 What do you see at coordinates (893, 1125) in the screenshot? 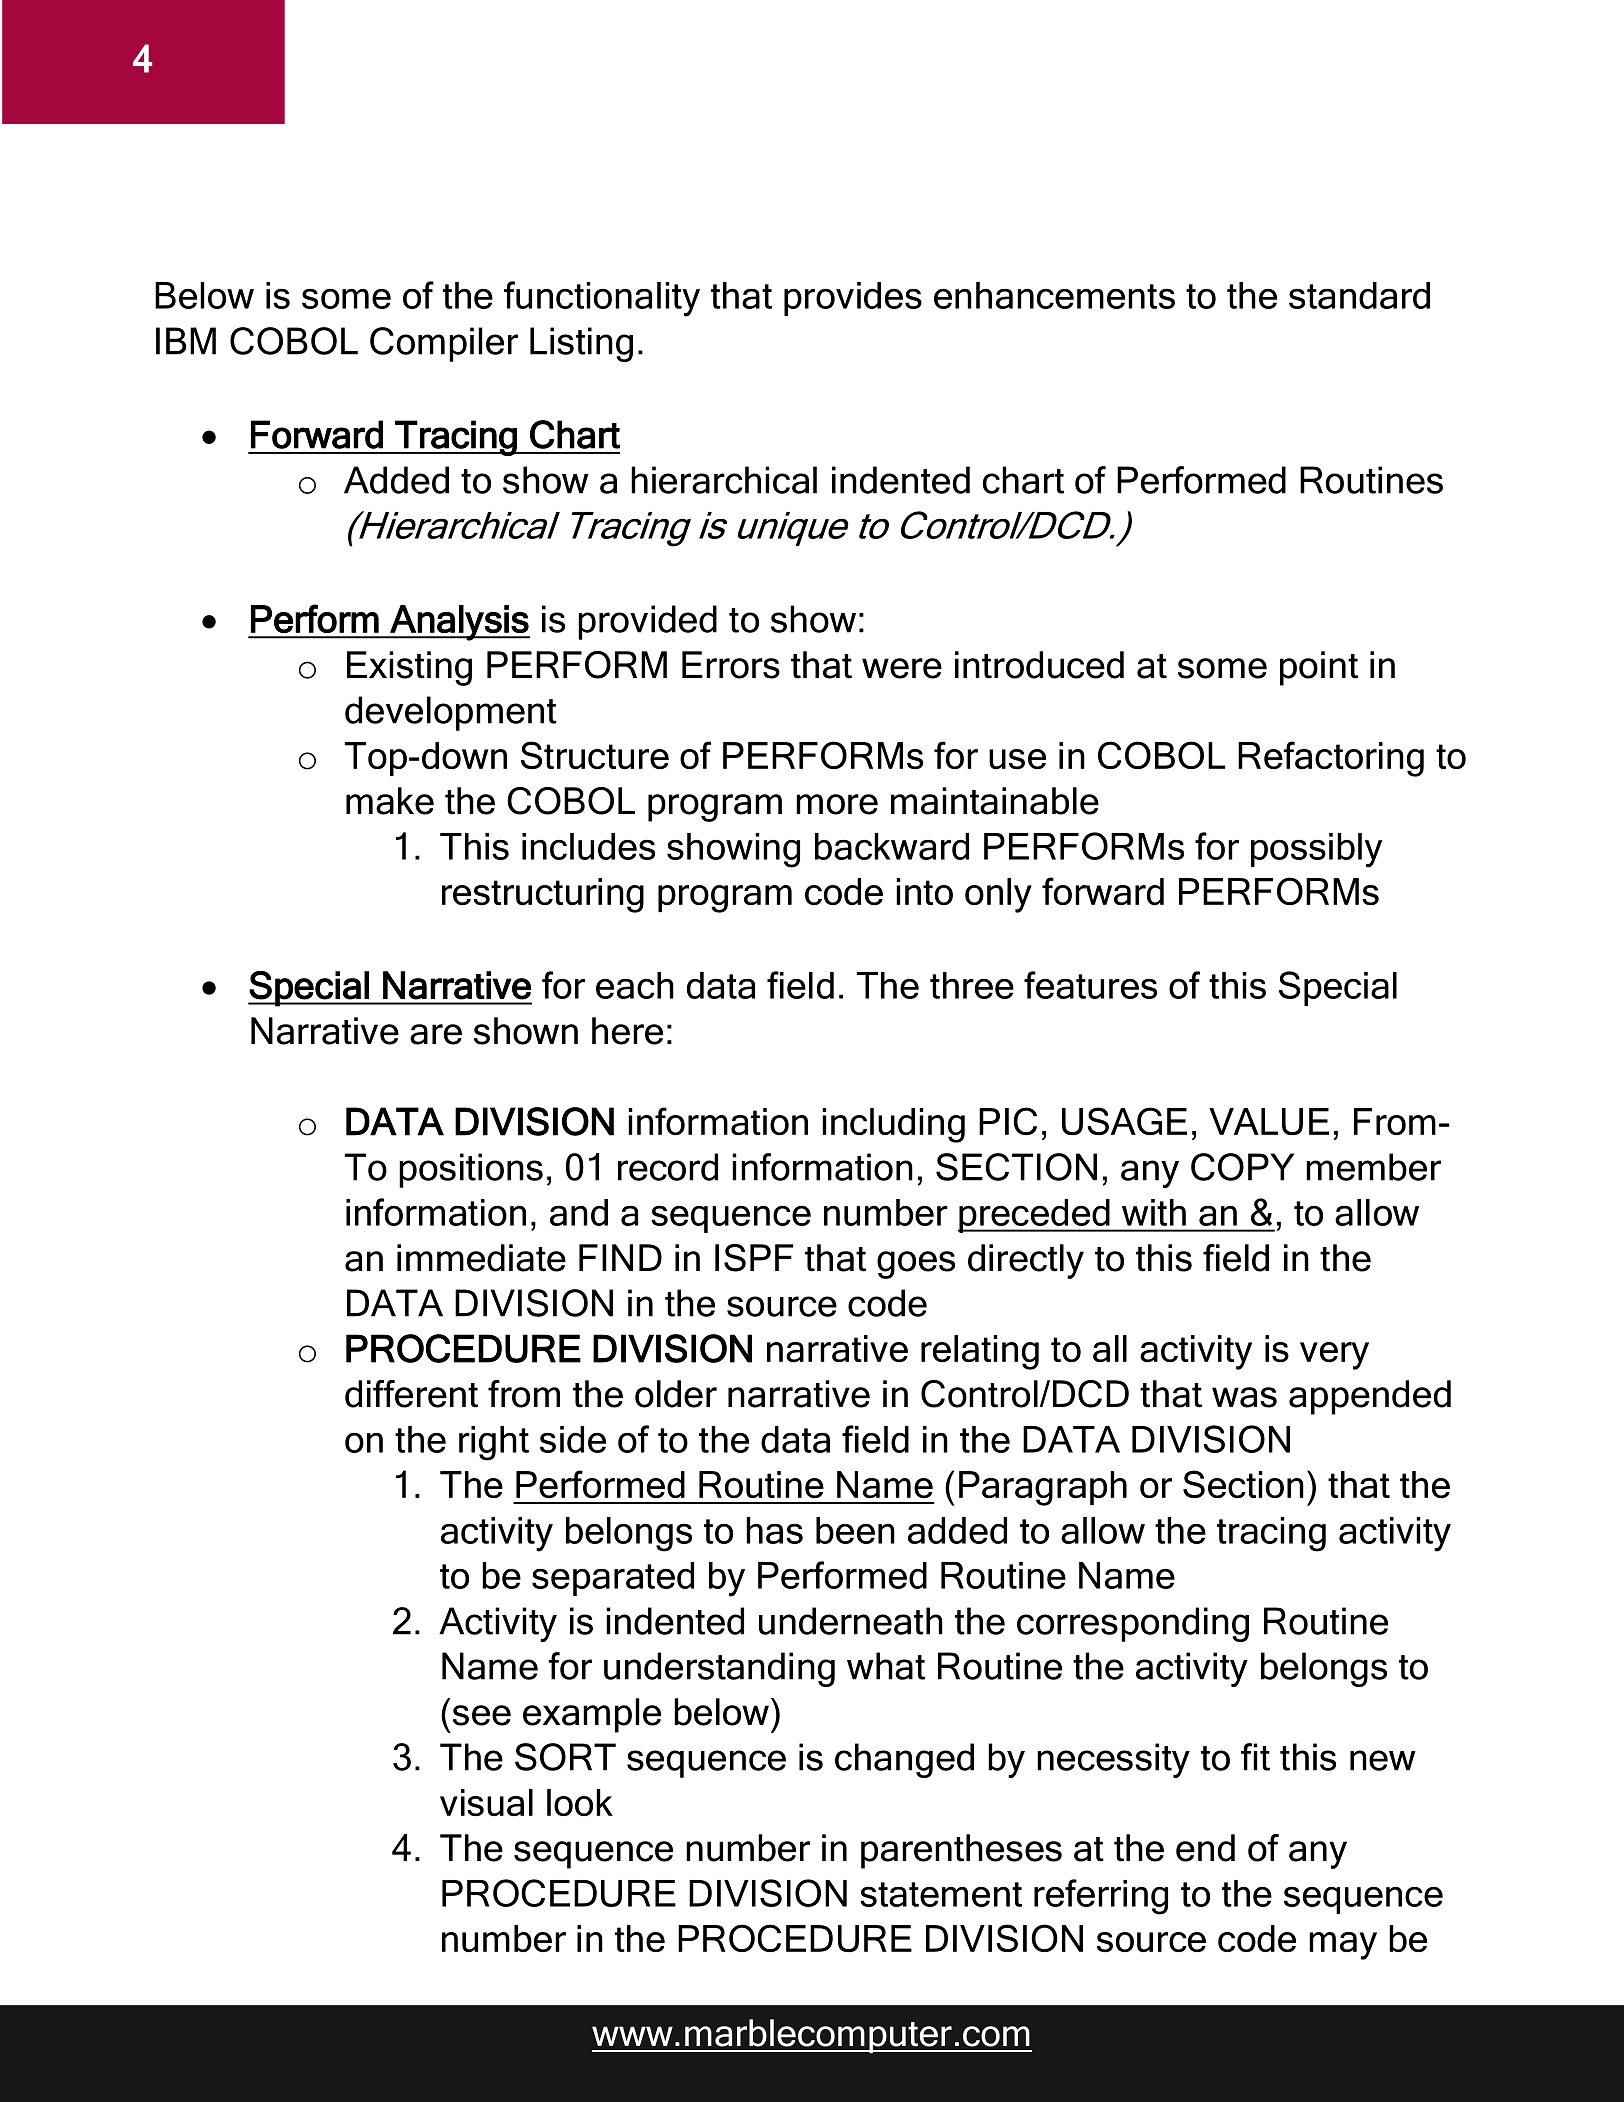
I see `including` at bounding box center [893, 1125].
